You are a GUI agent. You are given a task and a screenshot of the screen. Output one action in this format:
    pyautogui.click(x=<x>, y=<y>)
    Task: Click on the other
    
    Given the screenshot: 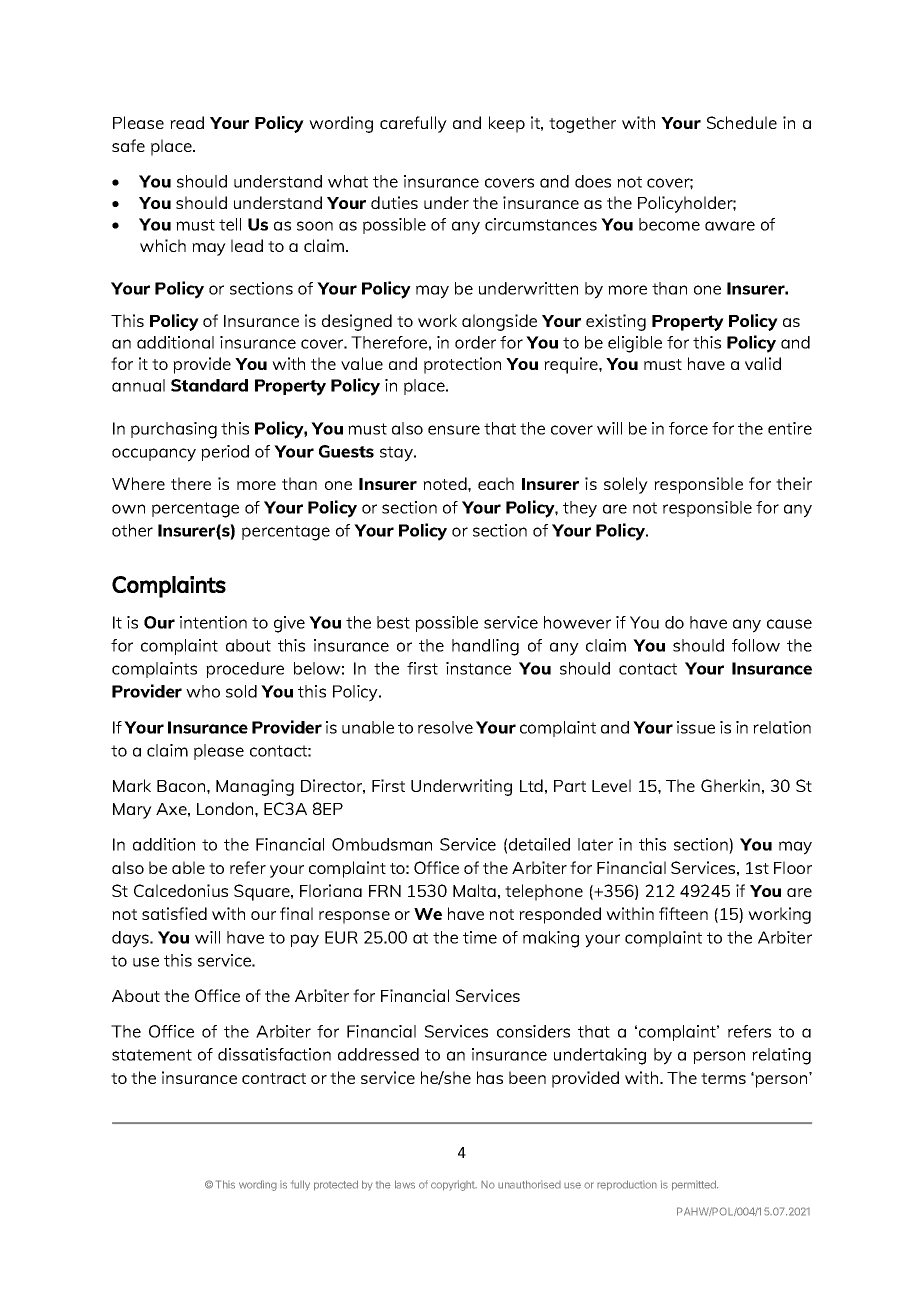 What is the action you would take?
    pyautogui.click(x=132, y=530)
